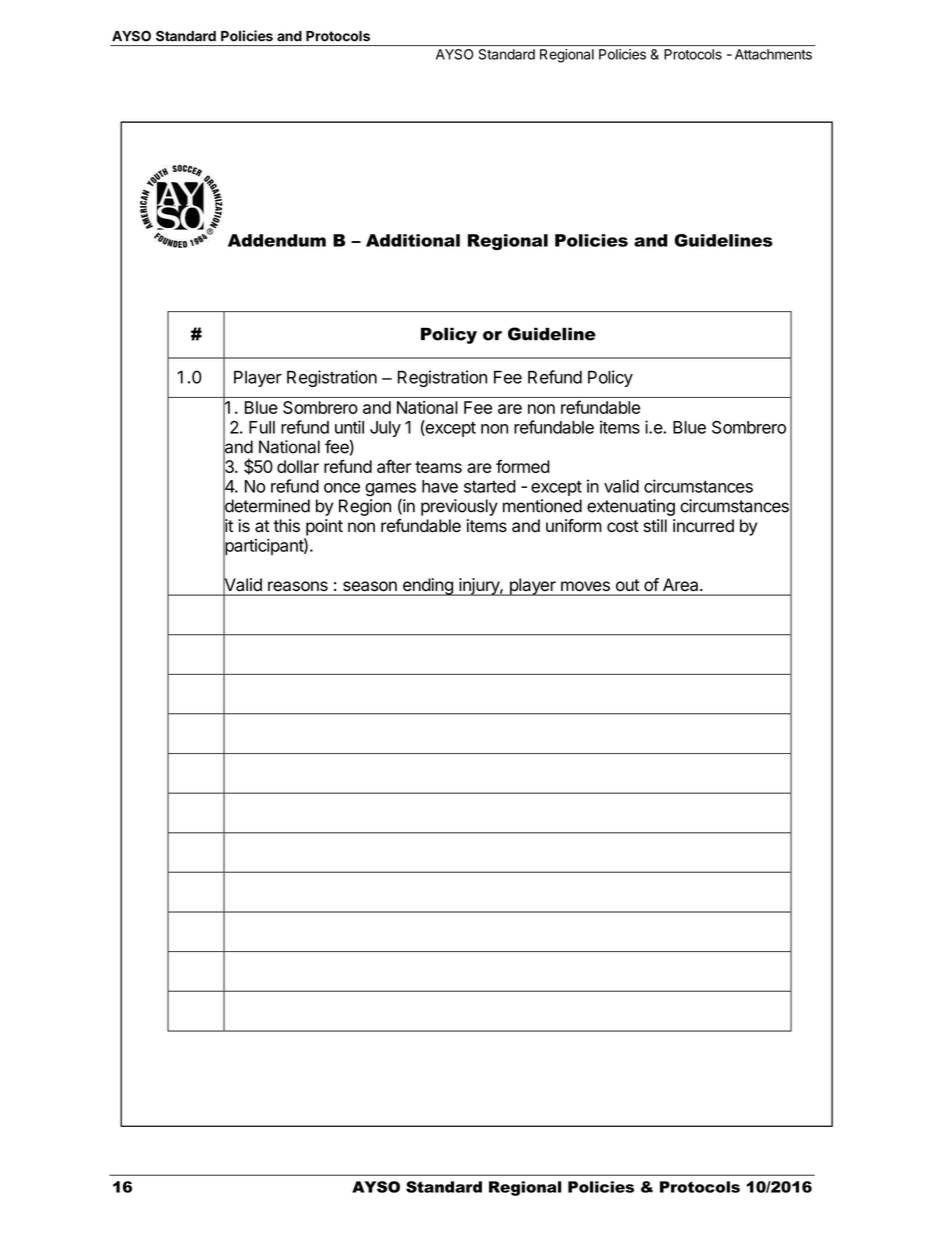 Image resolution: width=952 pixels, height=1233 pixels. I want to click on started, so click(490, 486).
